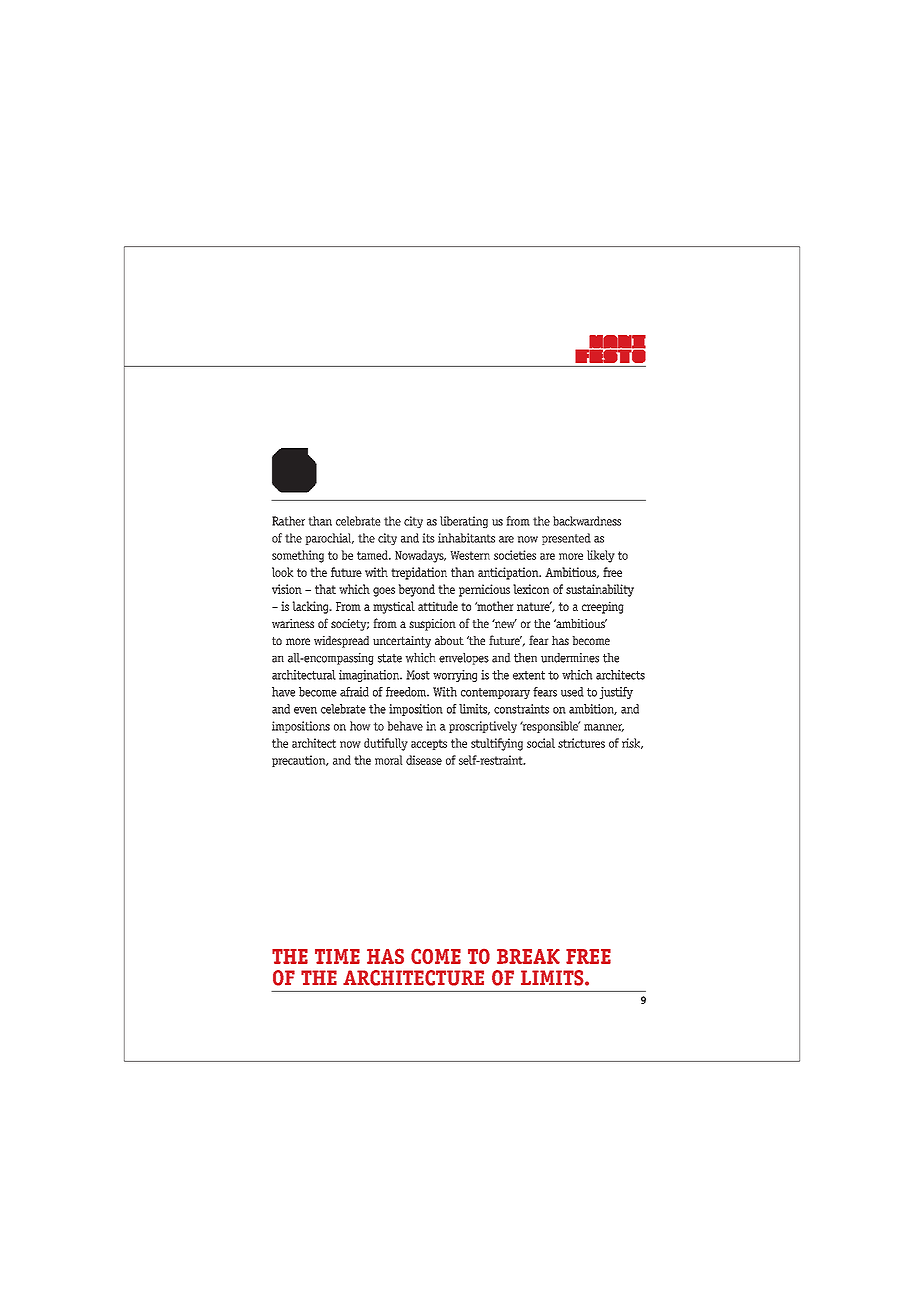 This document has height=1308, width=924. What do you see at coordinates (429, 744) in the document?
I see `accepts` at bounding box center [429, 744].
